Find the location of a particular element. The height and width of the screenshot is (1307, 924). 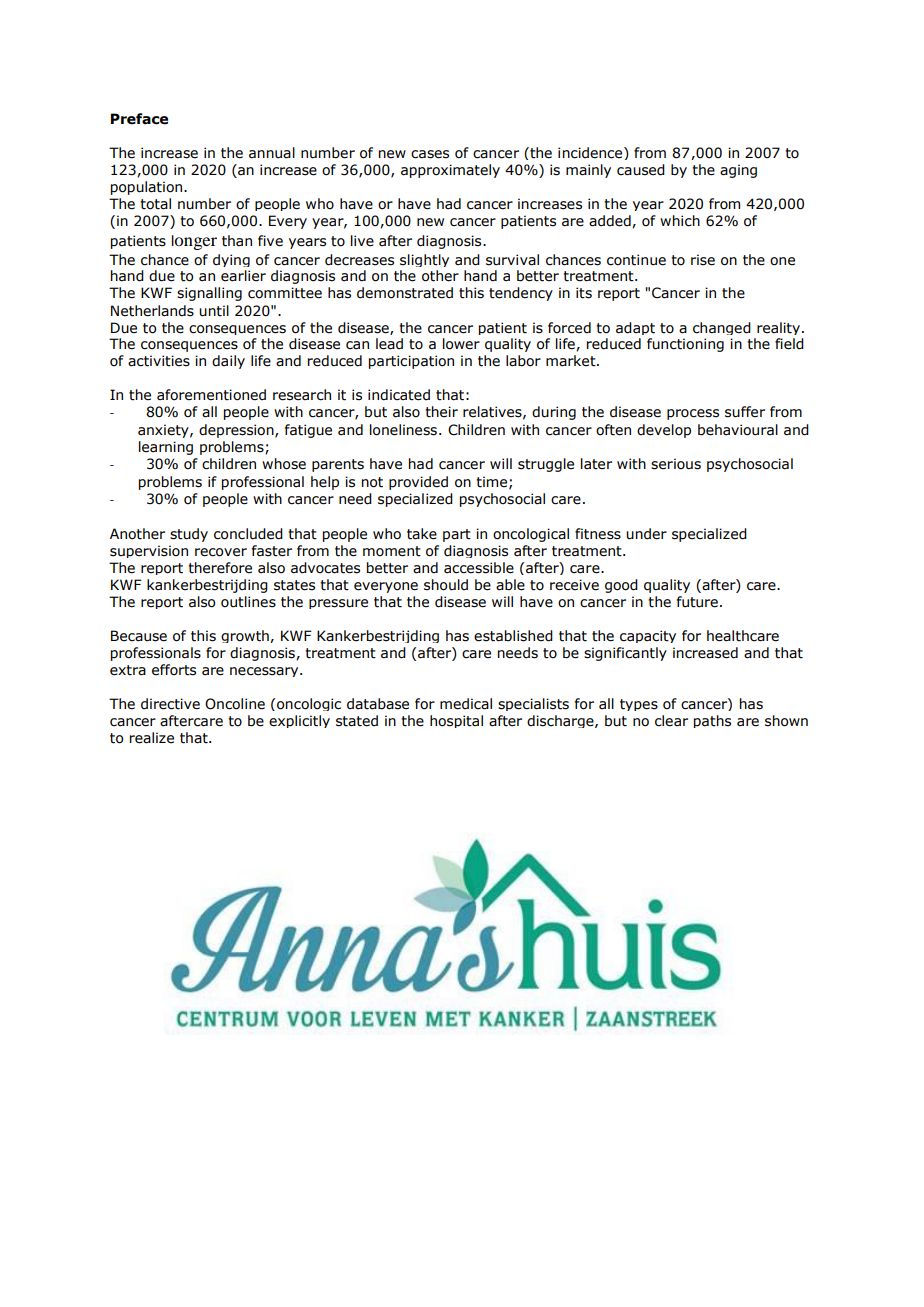

directive is located at coordinates (170, 704).
